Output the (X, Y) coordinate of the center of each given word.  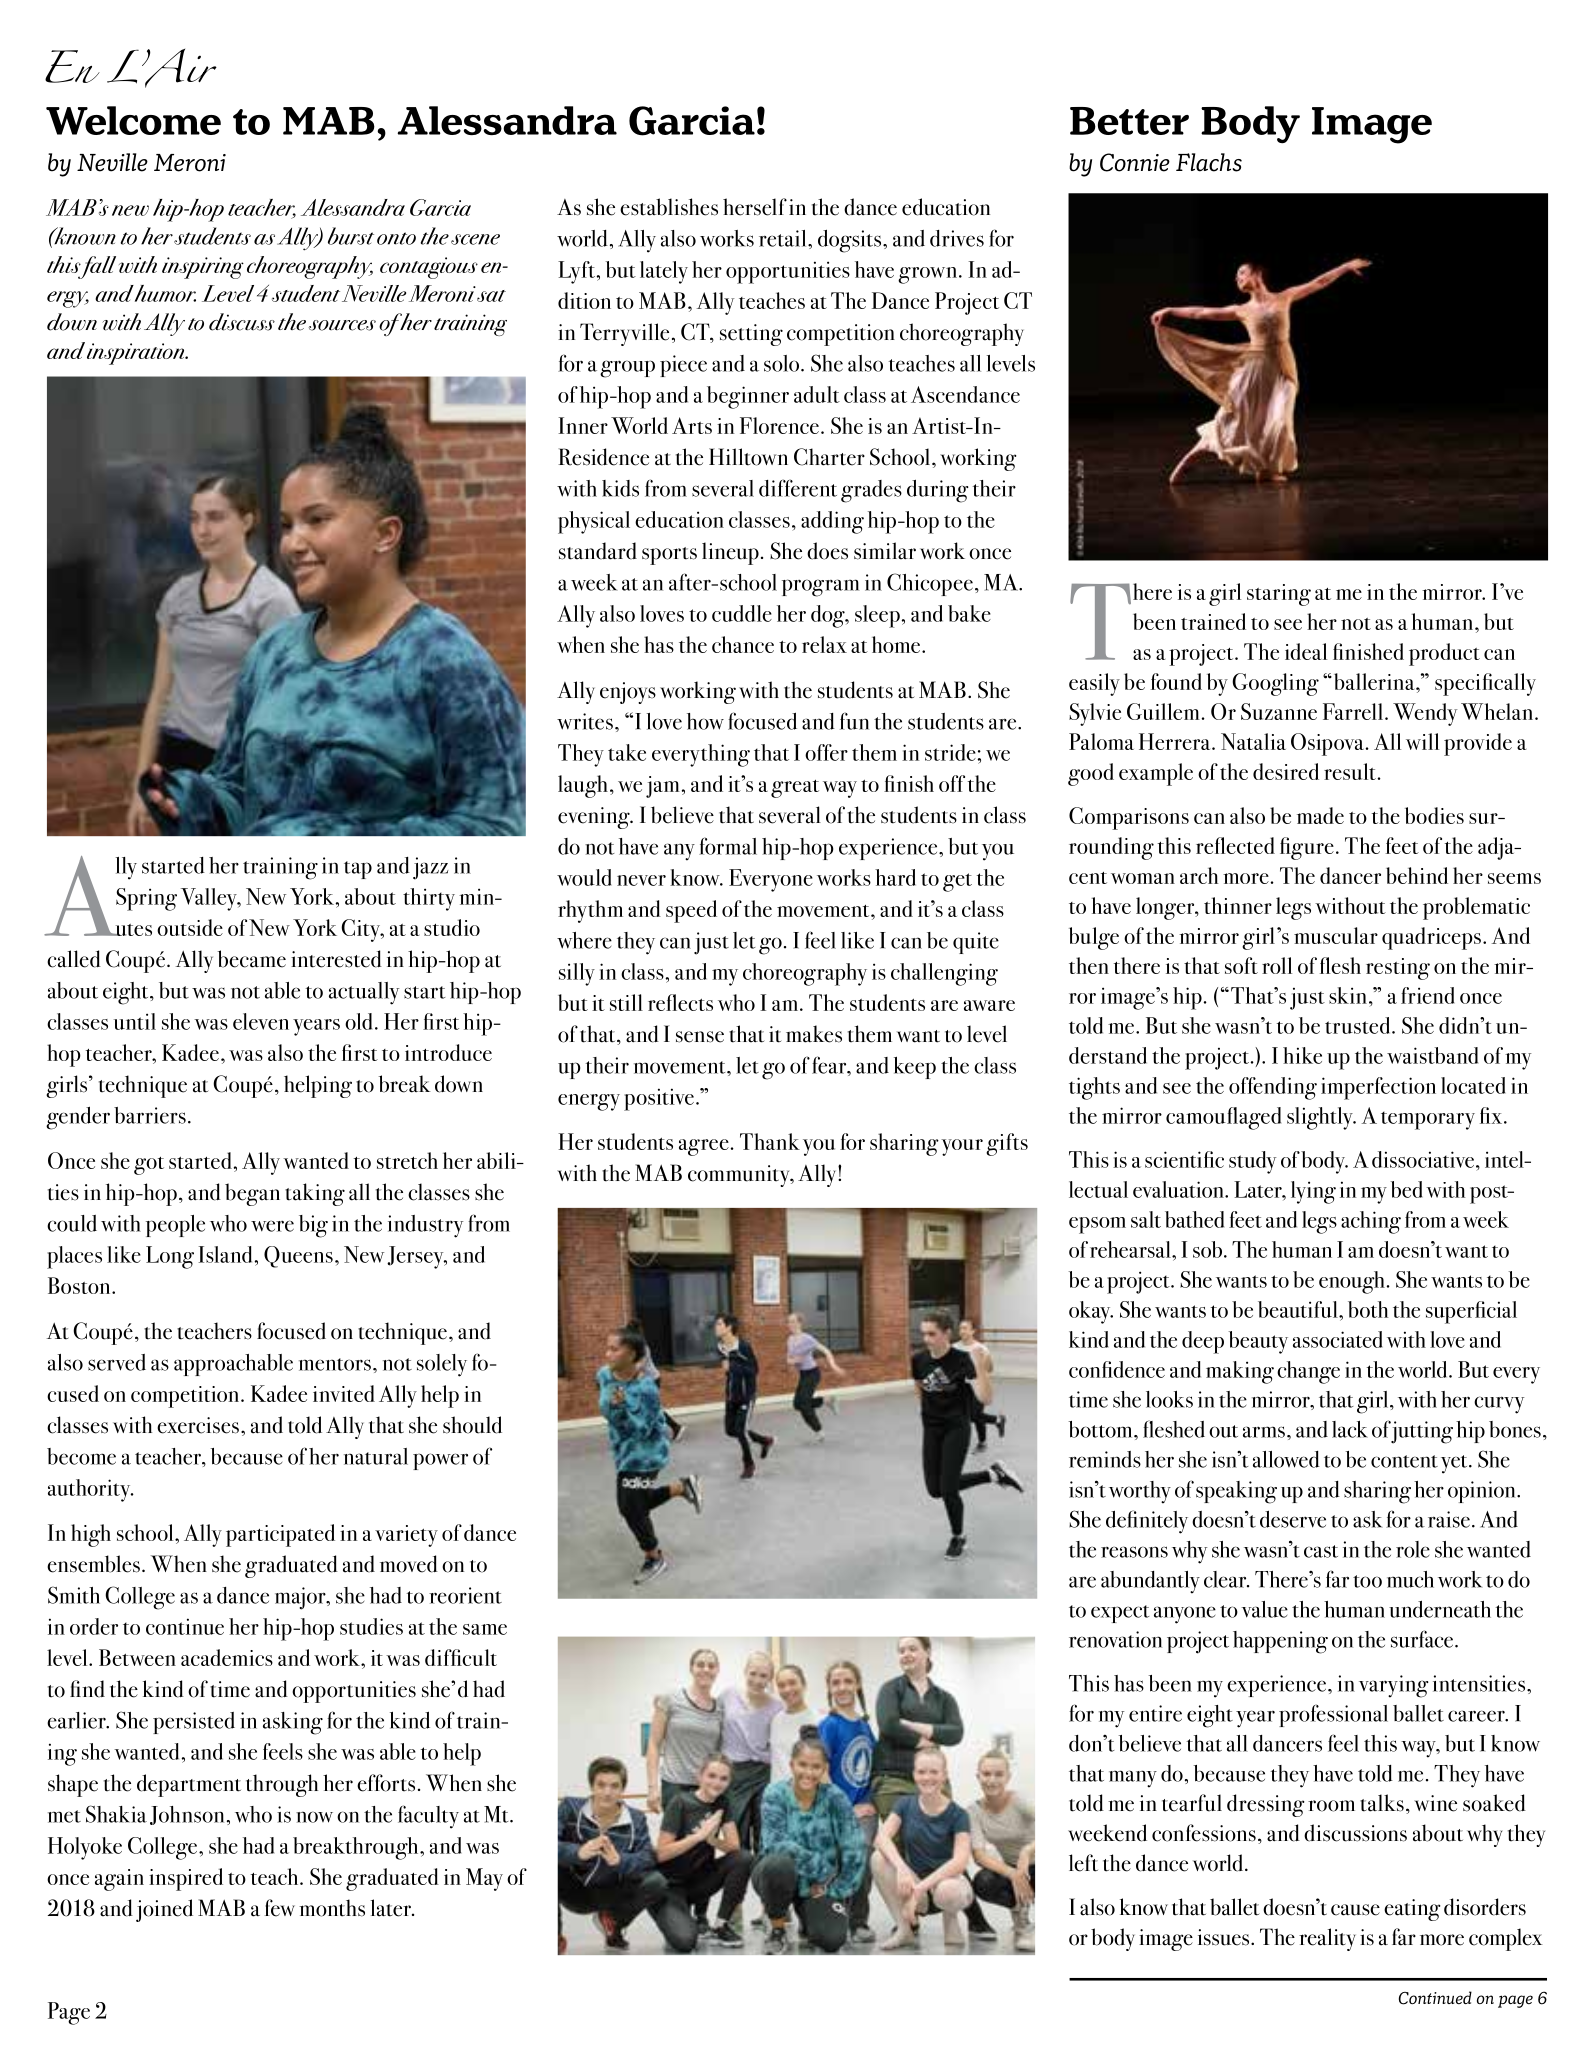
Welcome (133, 120)
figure (1307, 848)
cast (1321, 1551)
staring (1279, 595)
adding (832, 522)
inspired (186, 1879)
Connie (1135, 162)
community (740, 1176)
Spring (146, 899)
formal (728, 846)
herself (755, 207)
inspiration (137, 354)
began (252, 1194)
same (485, 1629)
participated (280, 1535)
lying (1313, 1192)
